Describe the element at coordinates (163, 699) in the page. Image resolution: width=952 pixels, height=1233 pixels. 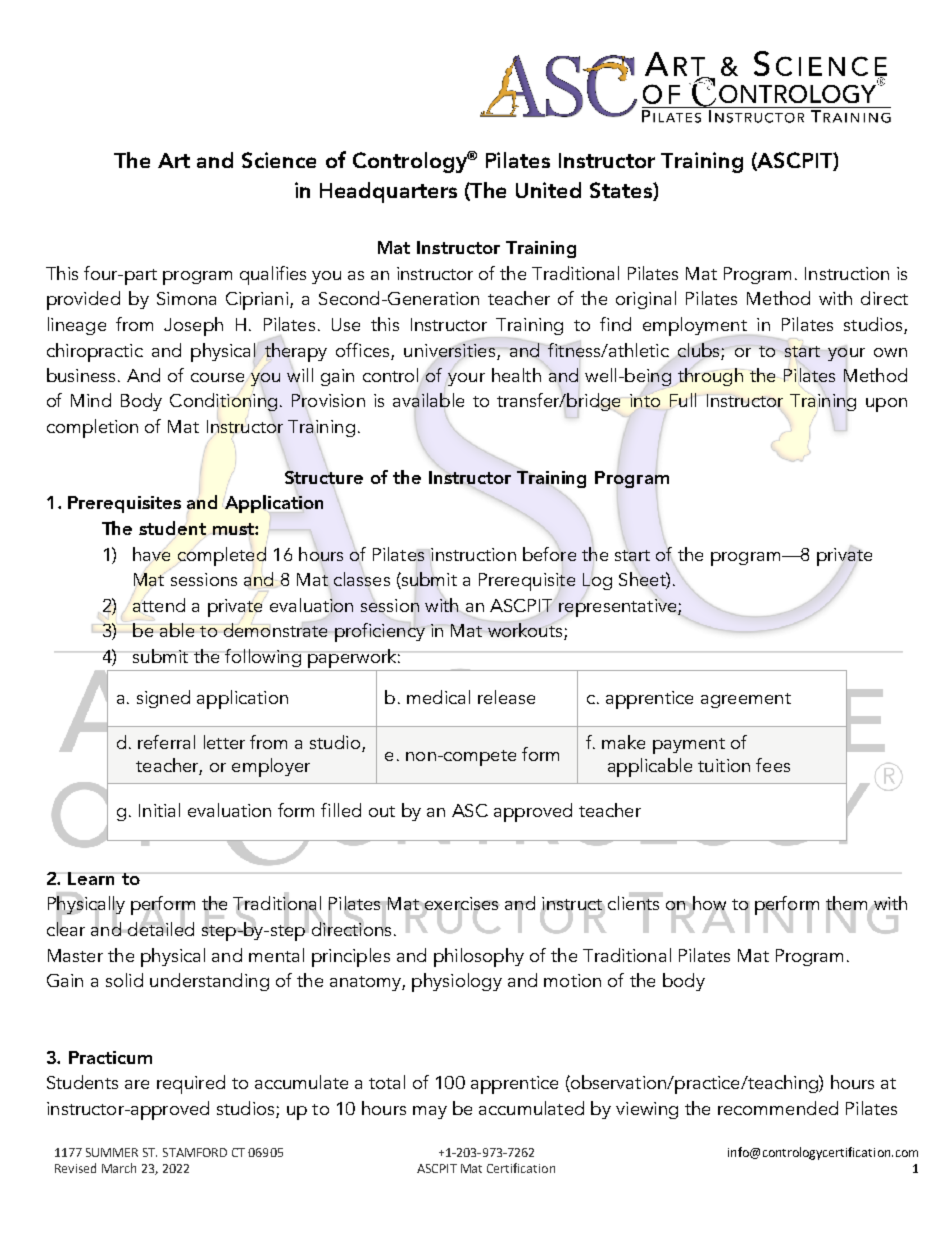
I see `signed` at that location.
